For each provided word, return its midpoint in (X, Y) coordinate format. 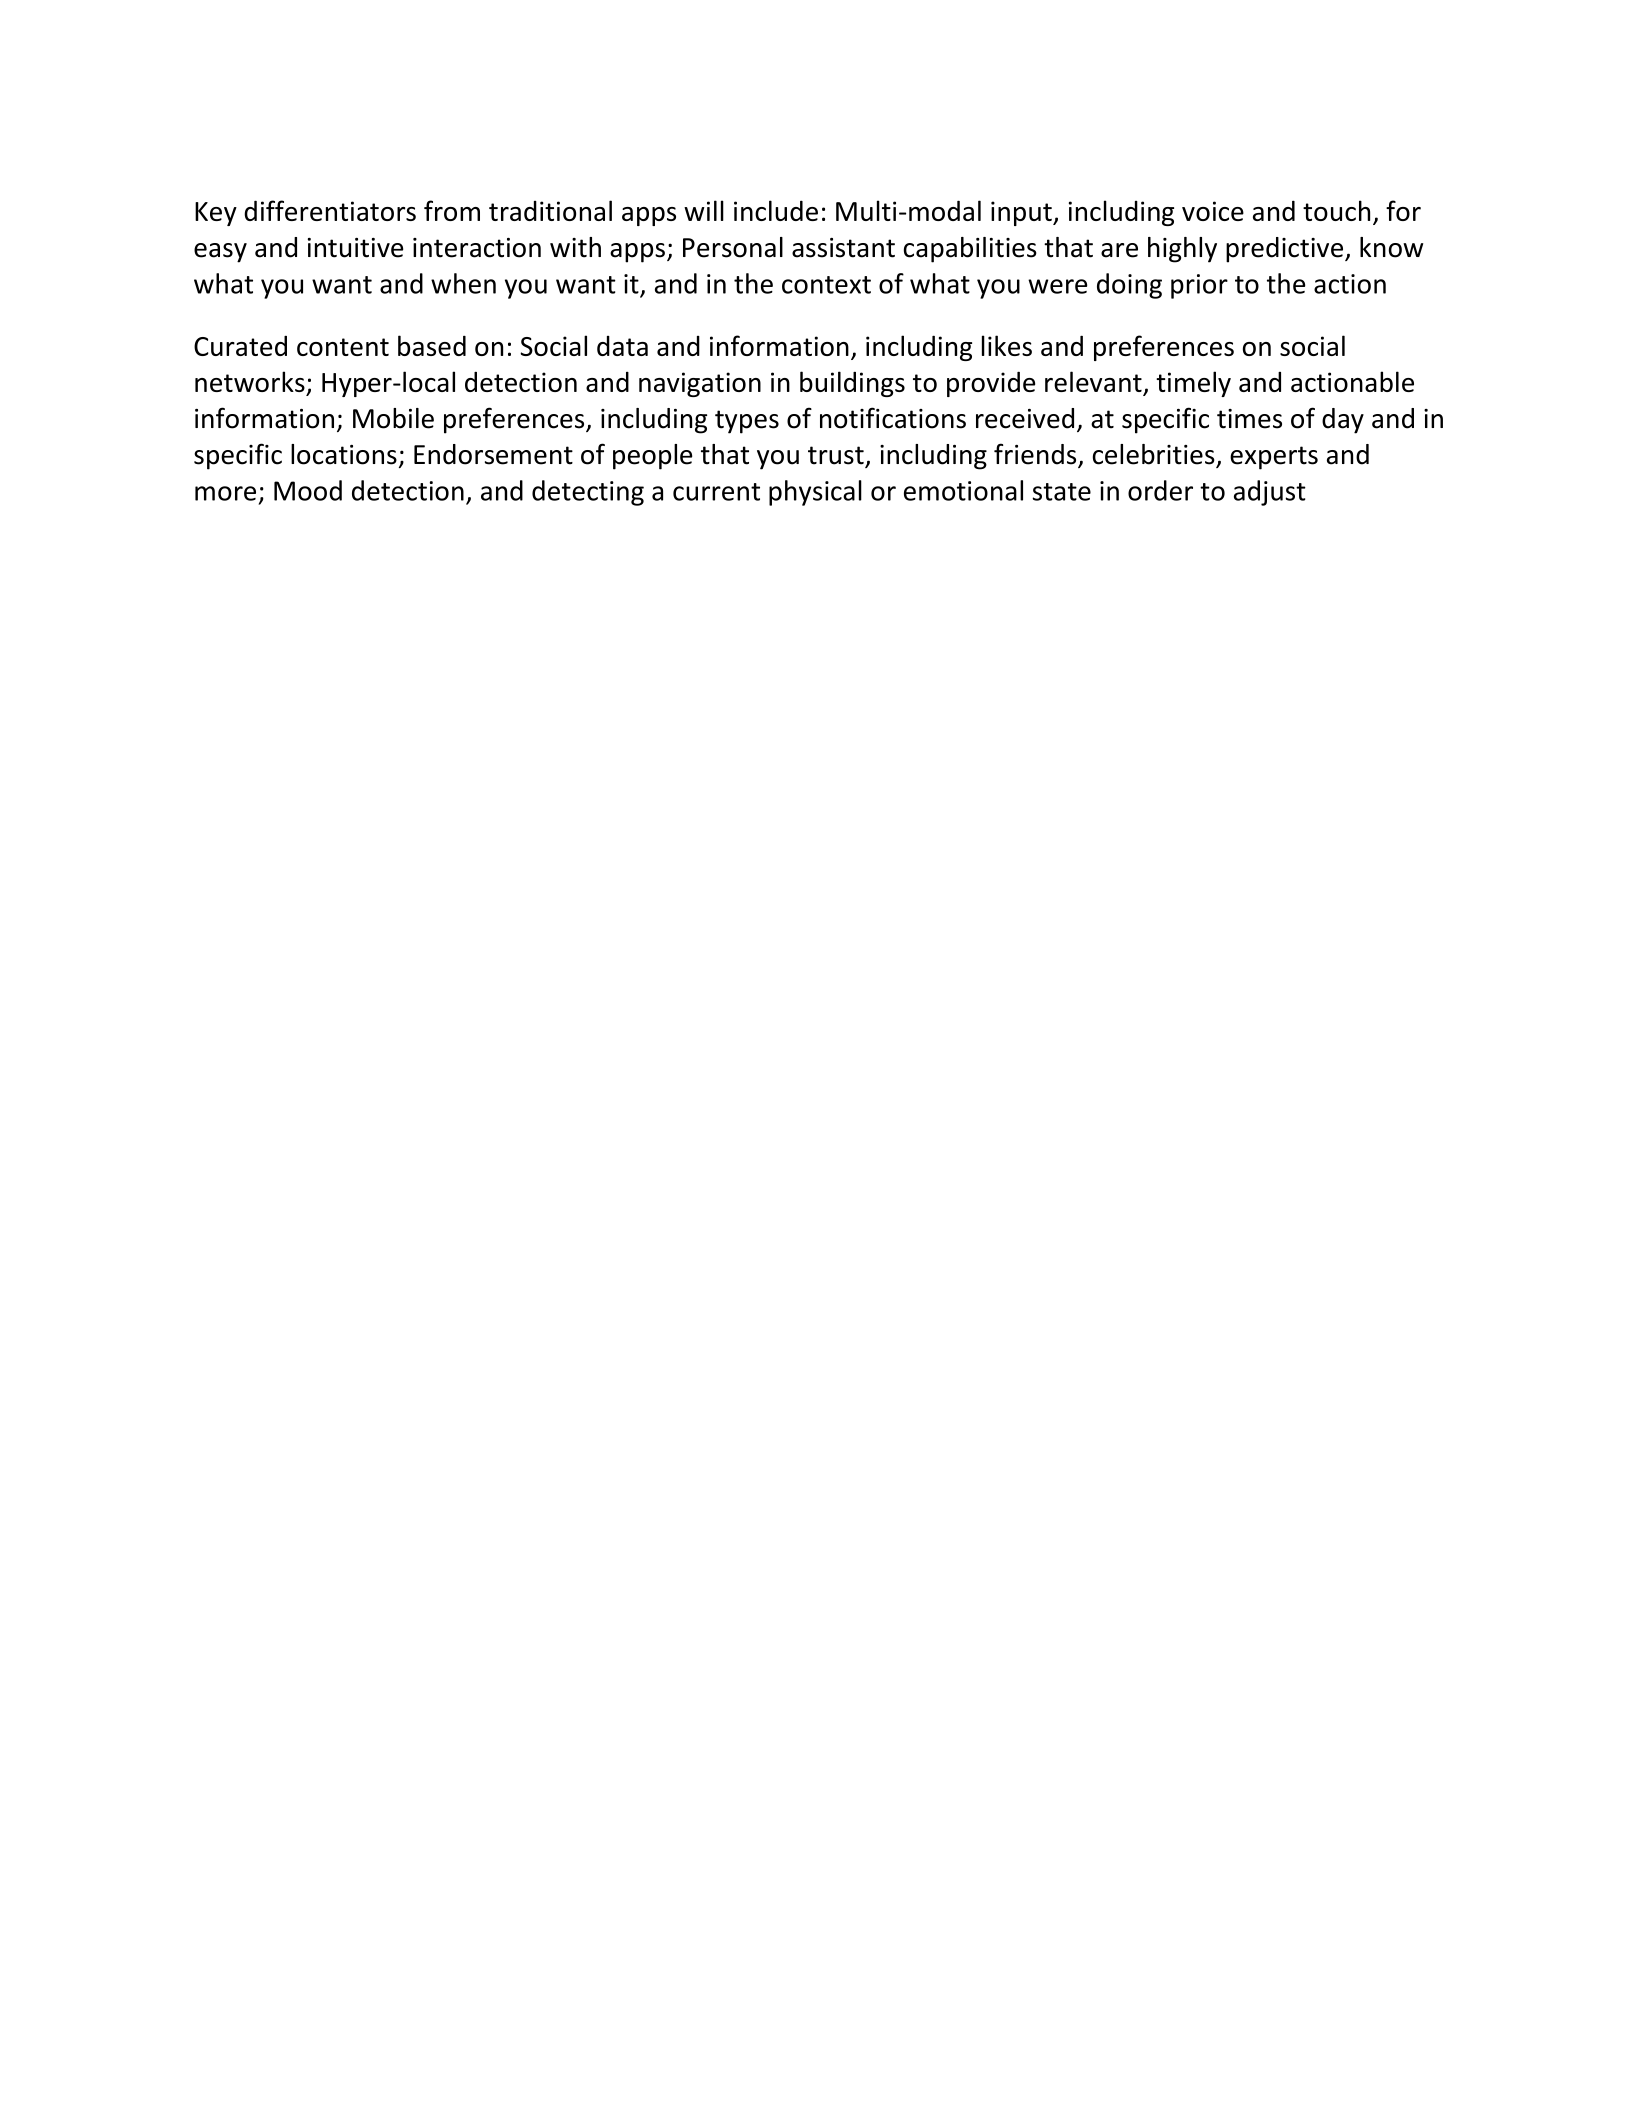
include (776, 210)
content (343, 347)
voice (1213, 211)
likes (1007, 345)
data (622, 346)
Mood (308, 490)
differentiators (330, 210)
